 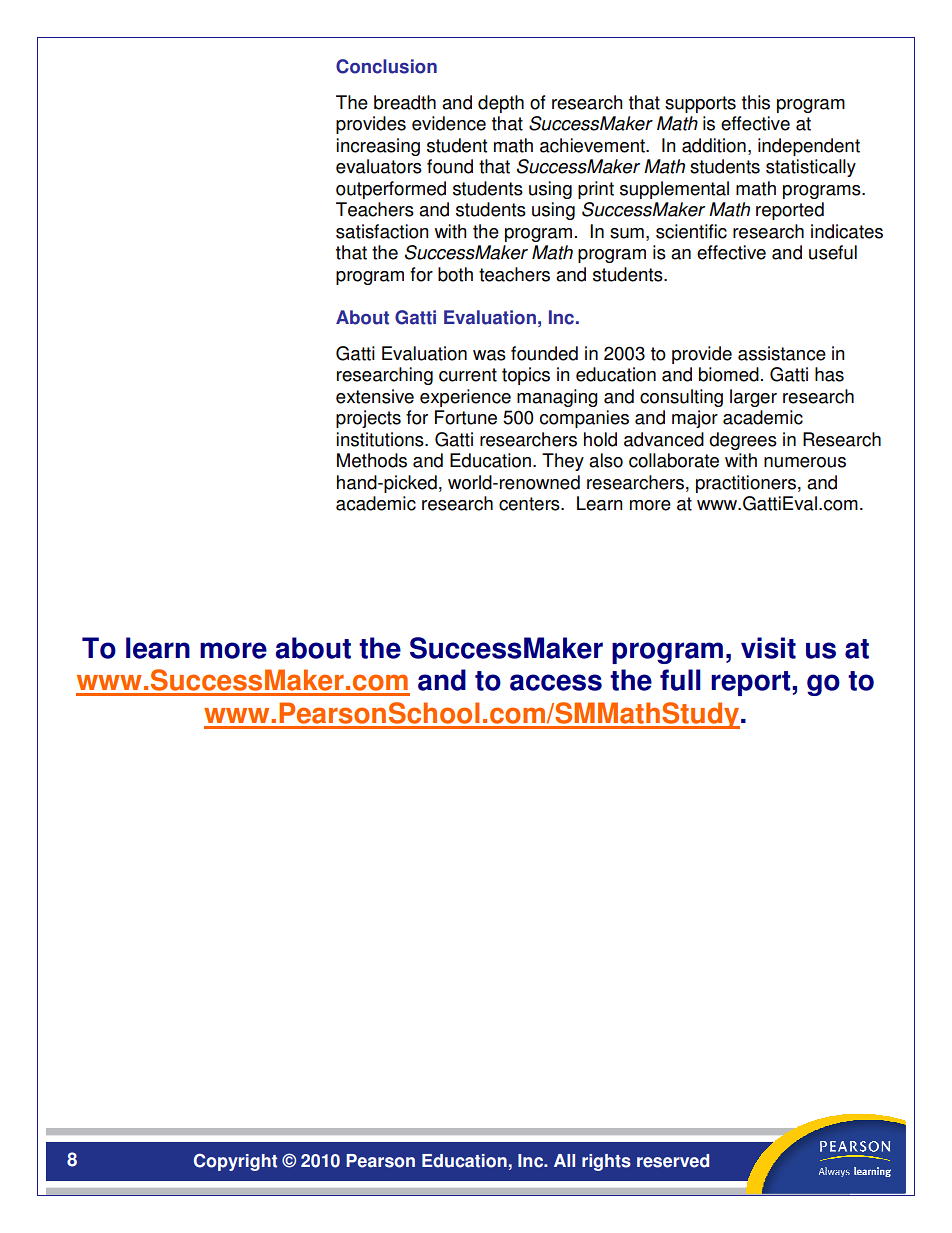 I want to click on practitioners, so click(x=746, y=484).
